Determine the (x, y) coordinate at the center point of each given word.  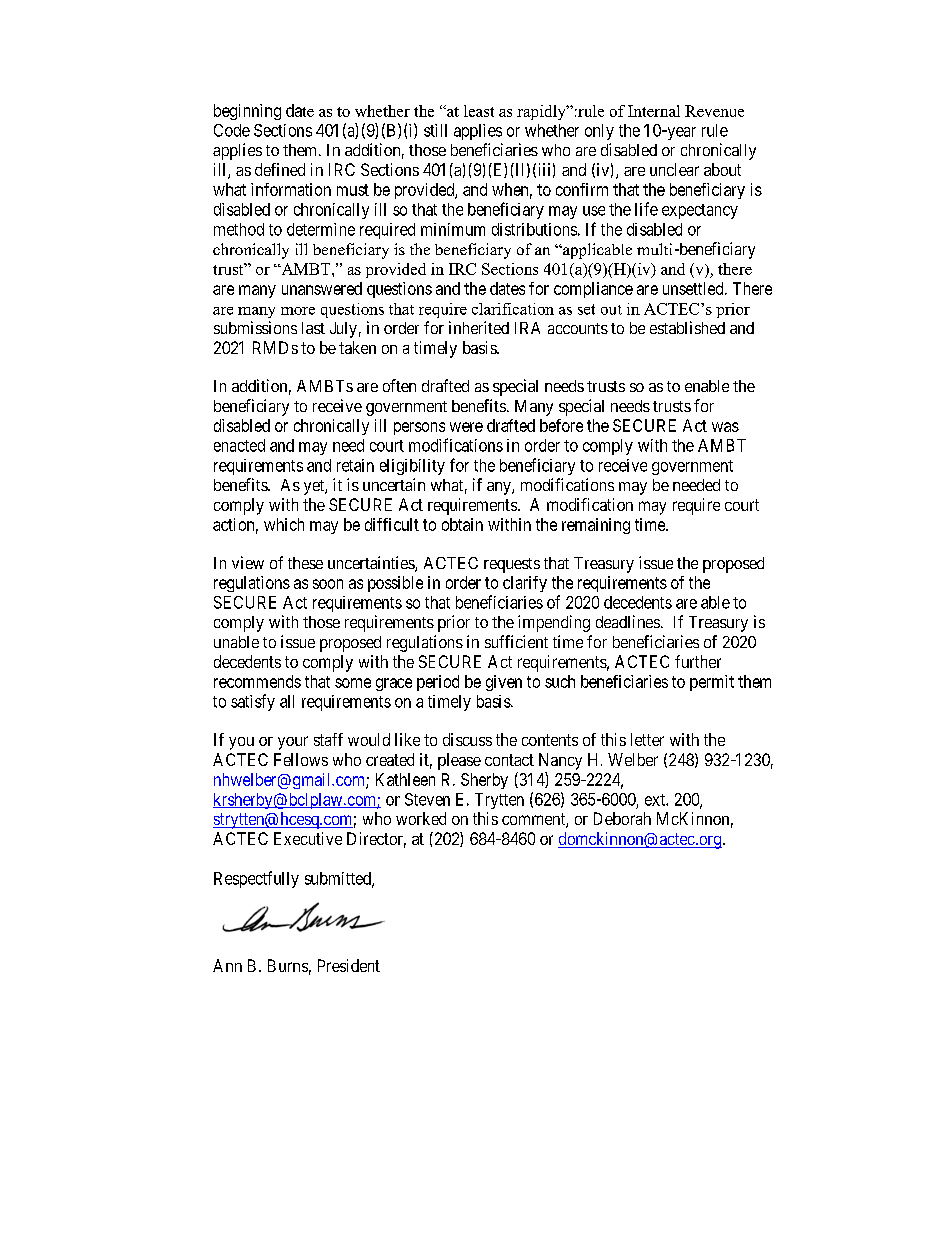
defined (280, 169)
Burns (288, 965)
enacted (239, 445)
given (504, 683)
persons (419, 428)
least (479, 111)
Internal (654, 111)
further (698, 661)
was (725, 427)
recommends (257, 681)
